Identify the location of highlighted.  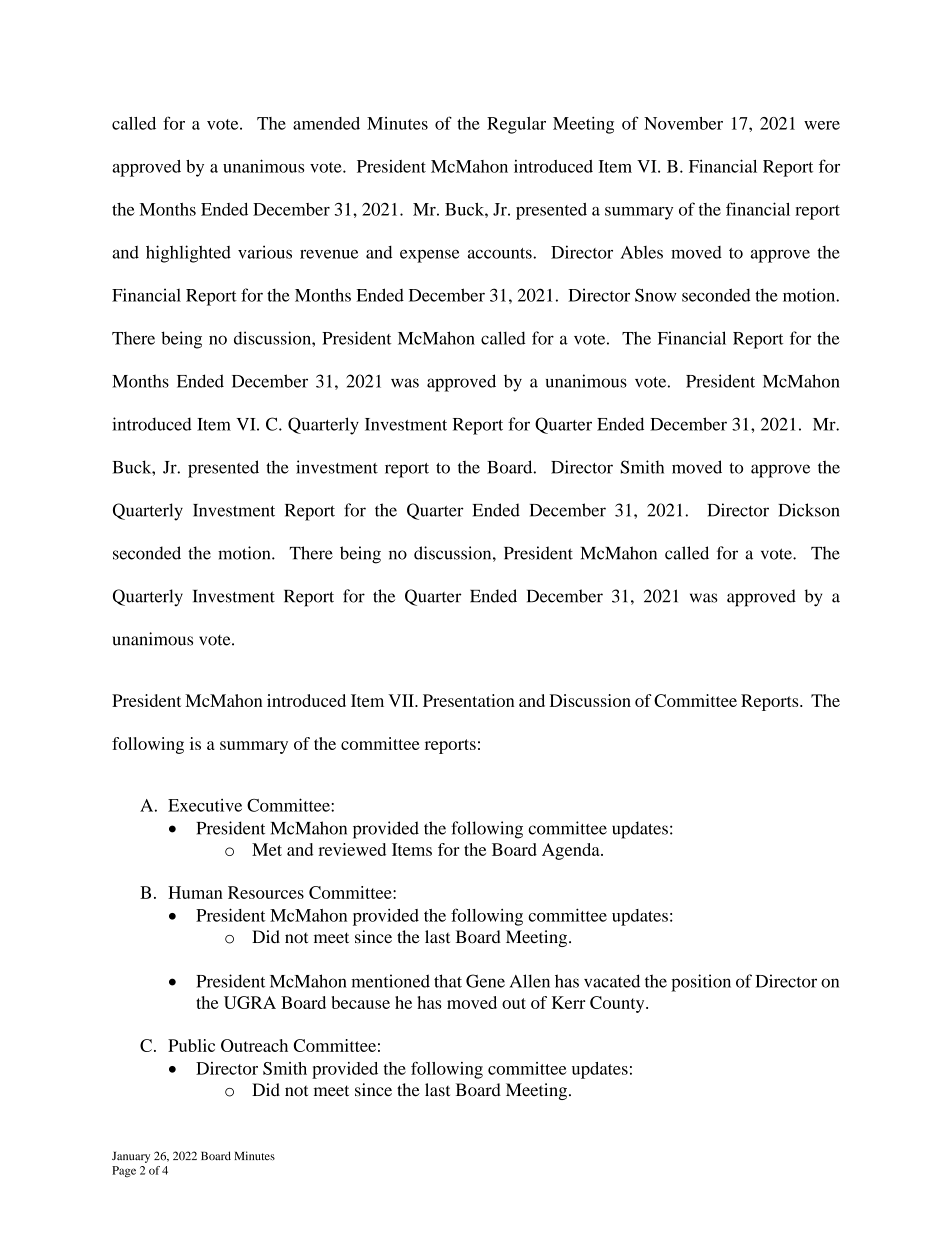
(188, 254).
